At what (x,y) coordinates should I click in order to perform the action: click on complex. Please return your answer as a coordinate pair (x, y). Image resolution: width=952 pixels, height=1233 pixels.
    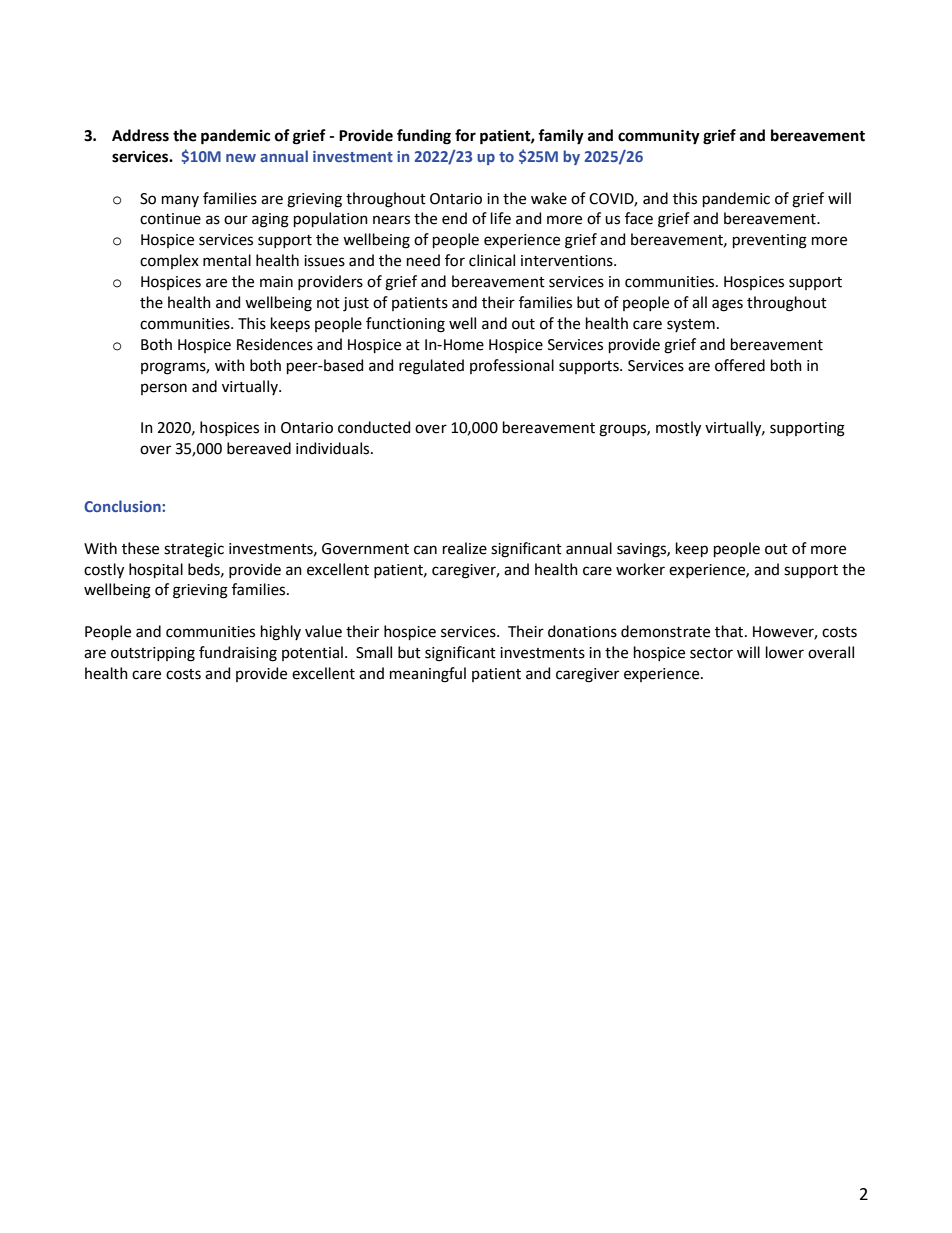
    Looking at the image, I should click on (169, 261).
